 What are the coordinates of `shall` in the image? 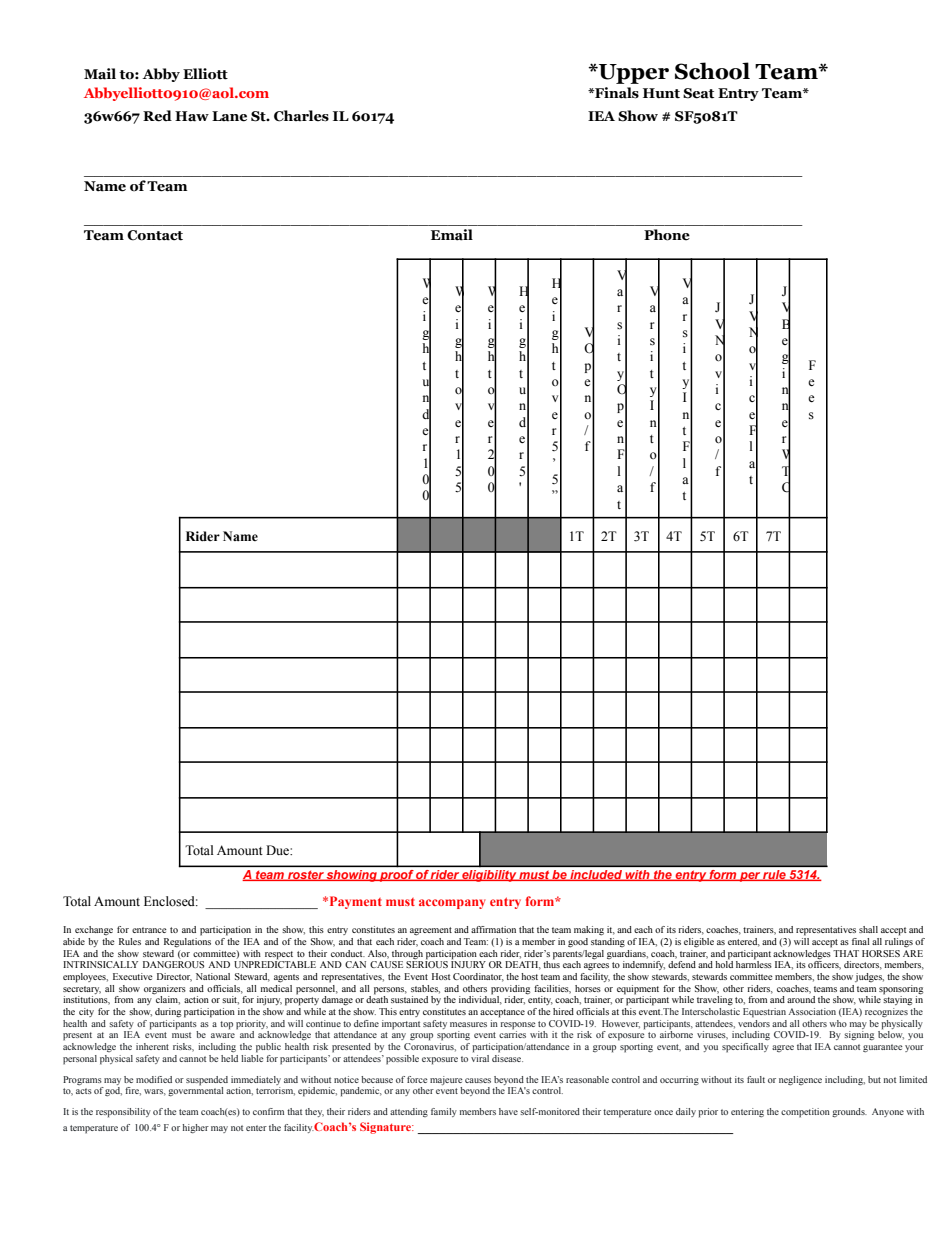 It's located at (868, 929).
